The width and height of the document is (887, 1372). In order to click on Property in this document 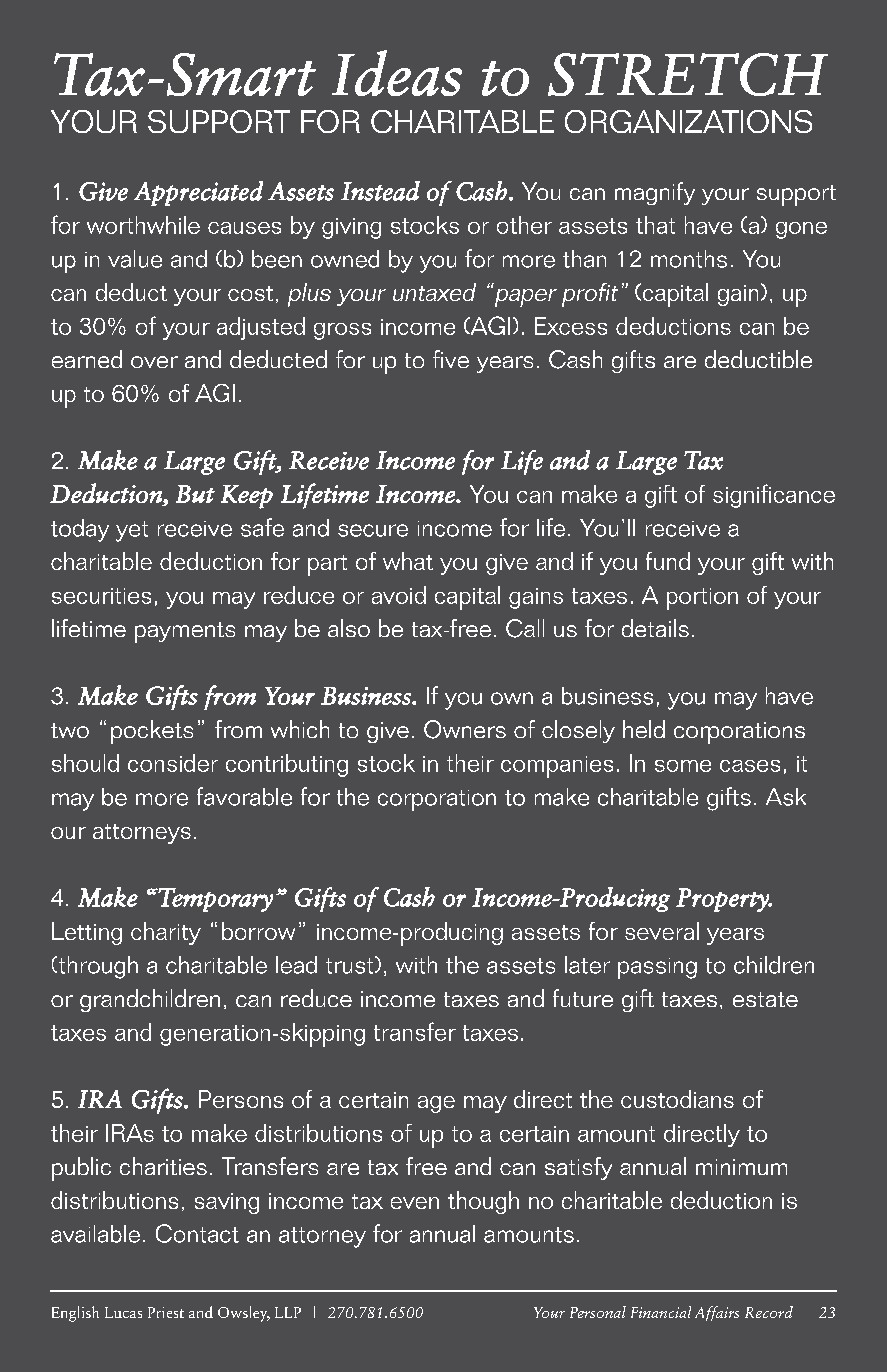, I will do `click(723, 900)`.
